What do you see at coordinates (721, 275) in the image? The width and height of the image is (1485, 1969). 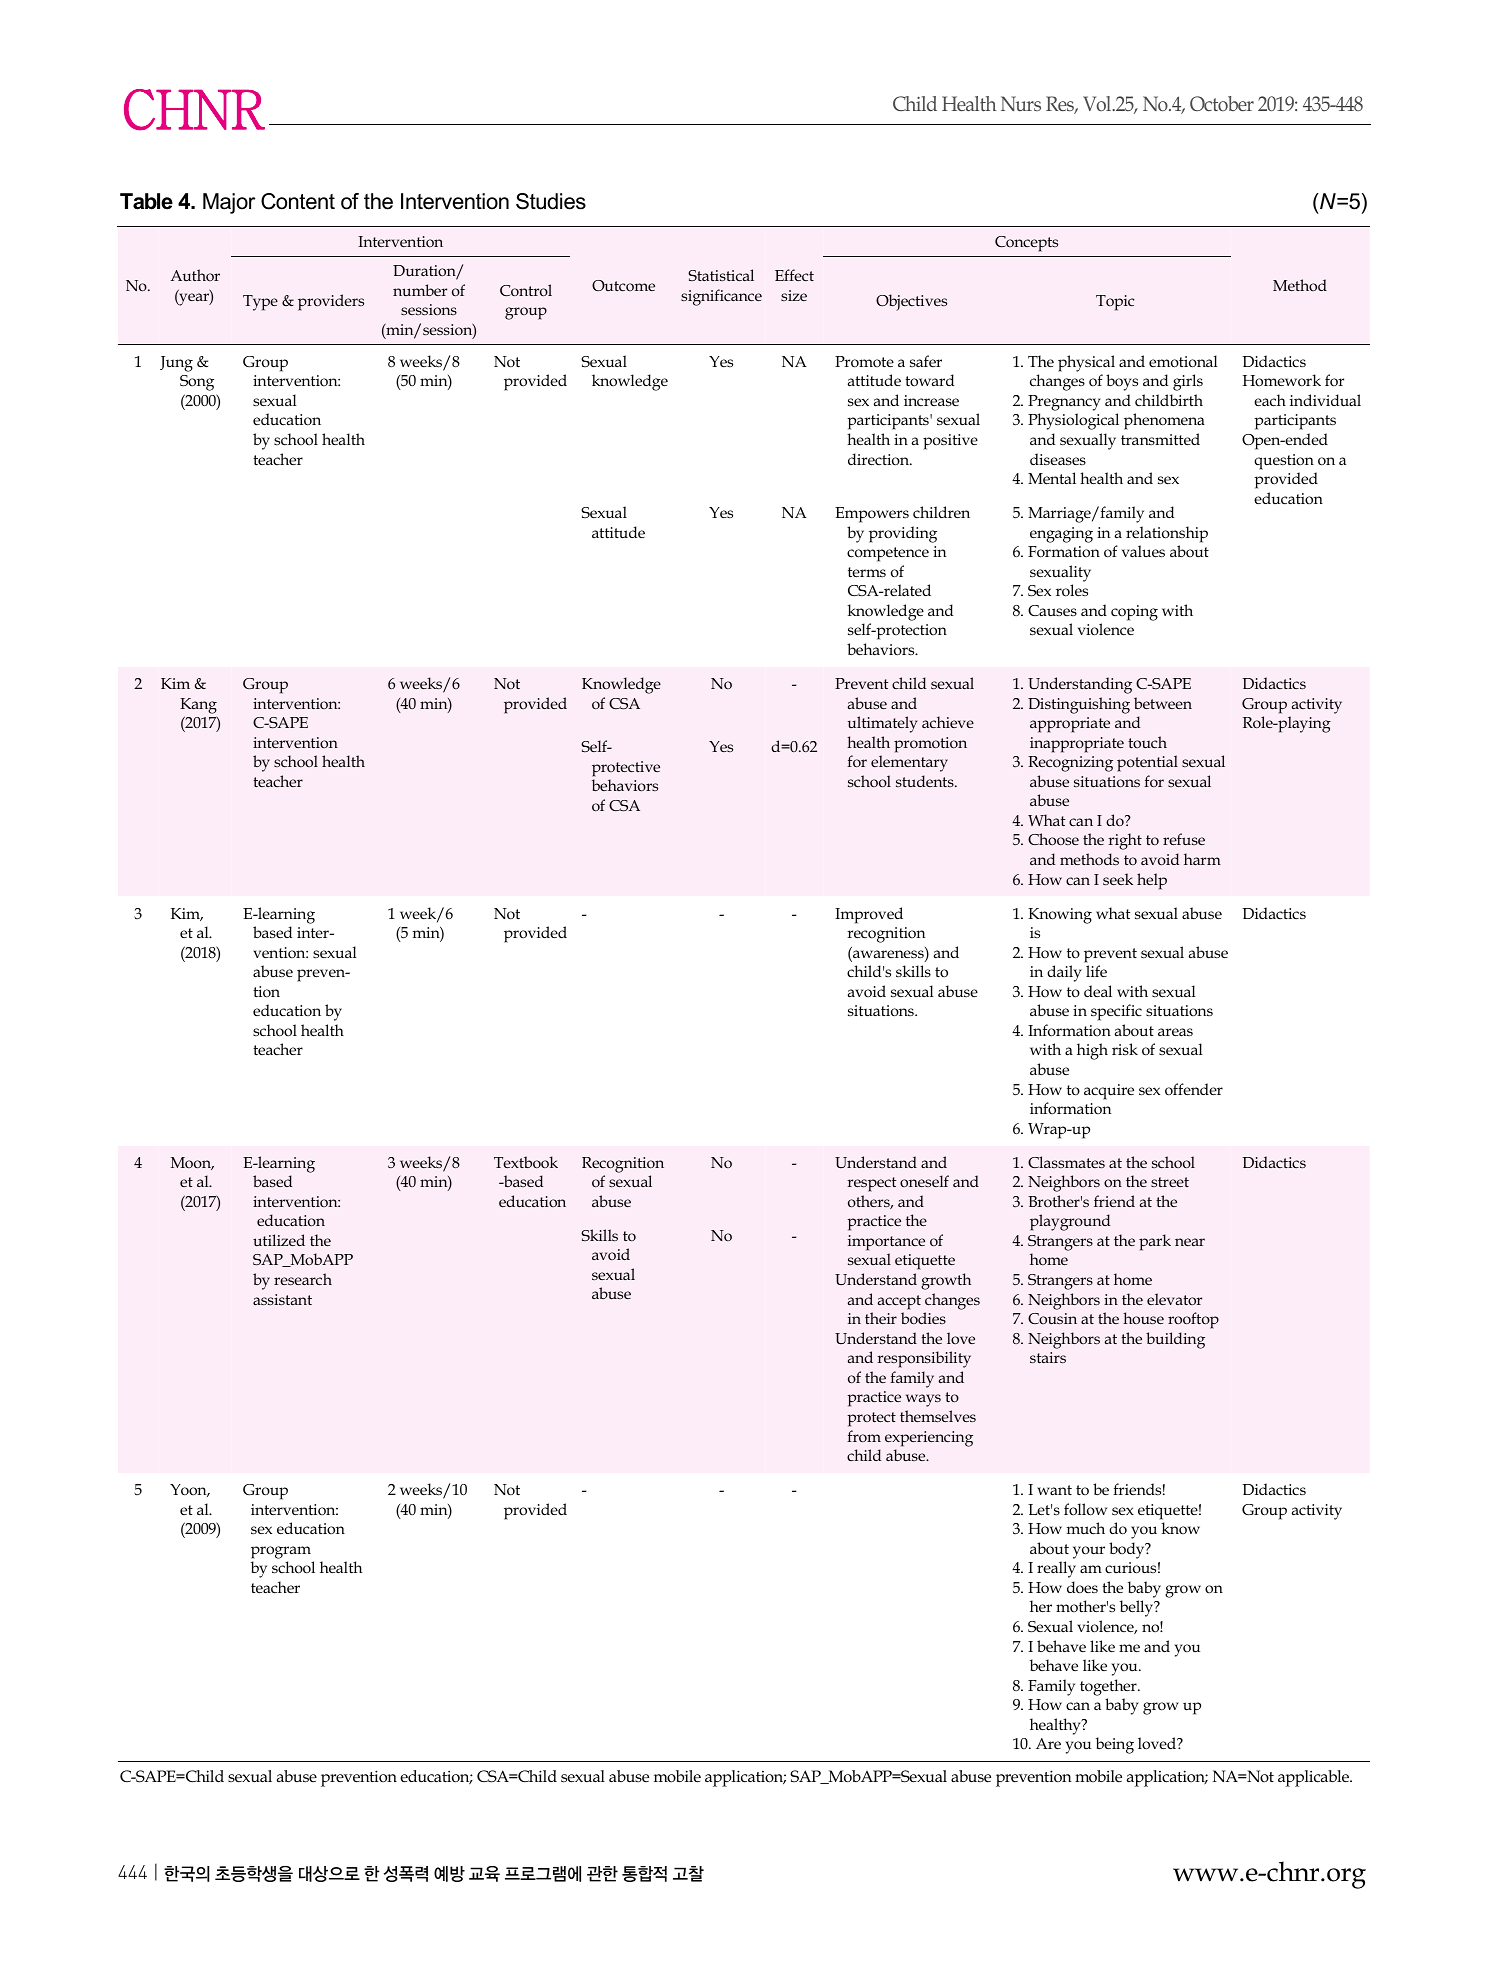 I see `Statistical` at bounding box center [721, 275].
